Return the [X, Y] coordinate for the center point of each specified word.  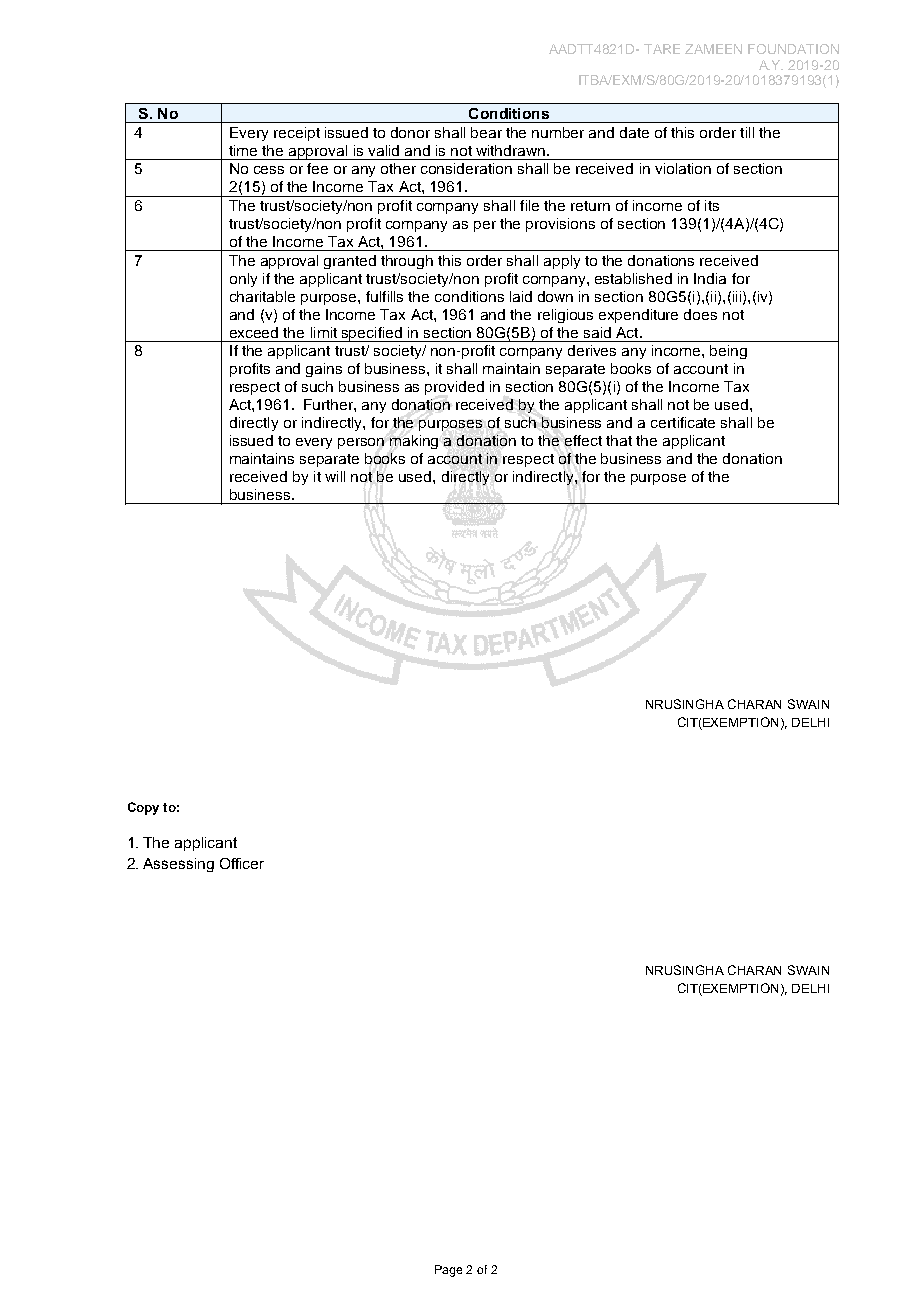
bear [486, 132]
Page [448, 1271]
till [747, 132]
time [243, 150]
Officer [242, 863]
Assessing [178, 865]
